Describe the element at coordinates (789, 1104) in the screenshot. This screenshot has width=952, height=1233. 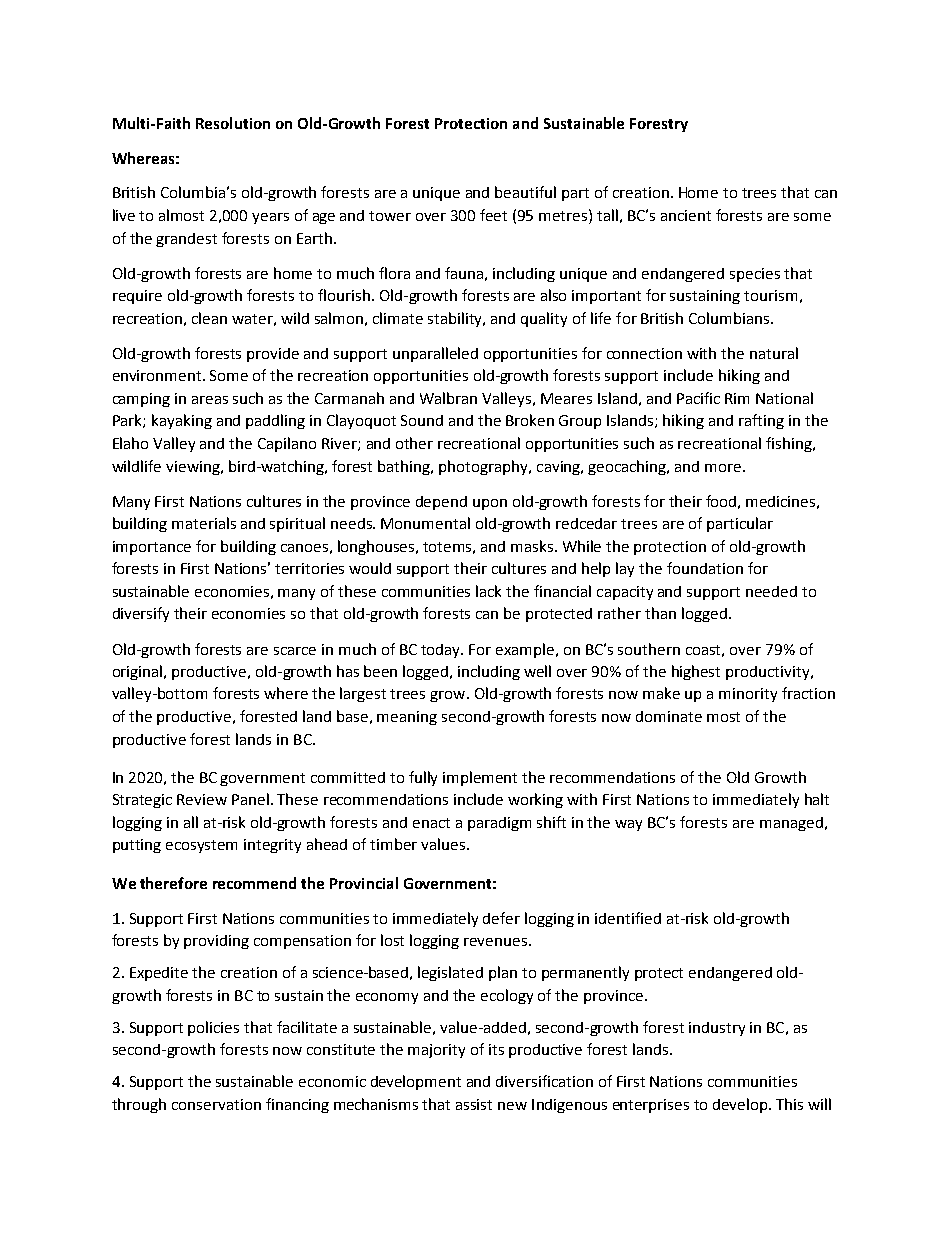
I see `This` at that location.
